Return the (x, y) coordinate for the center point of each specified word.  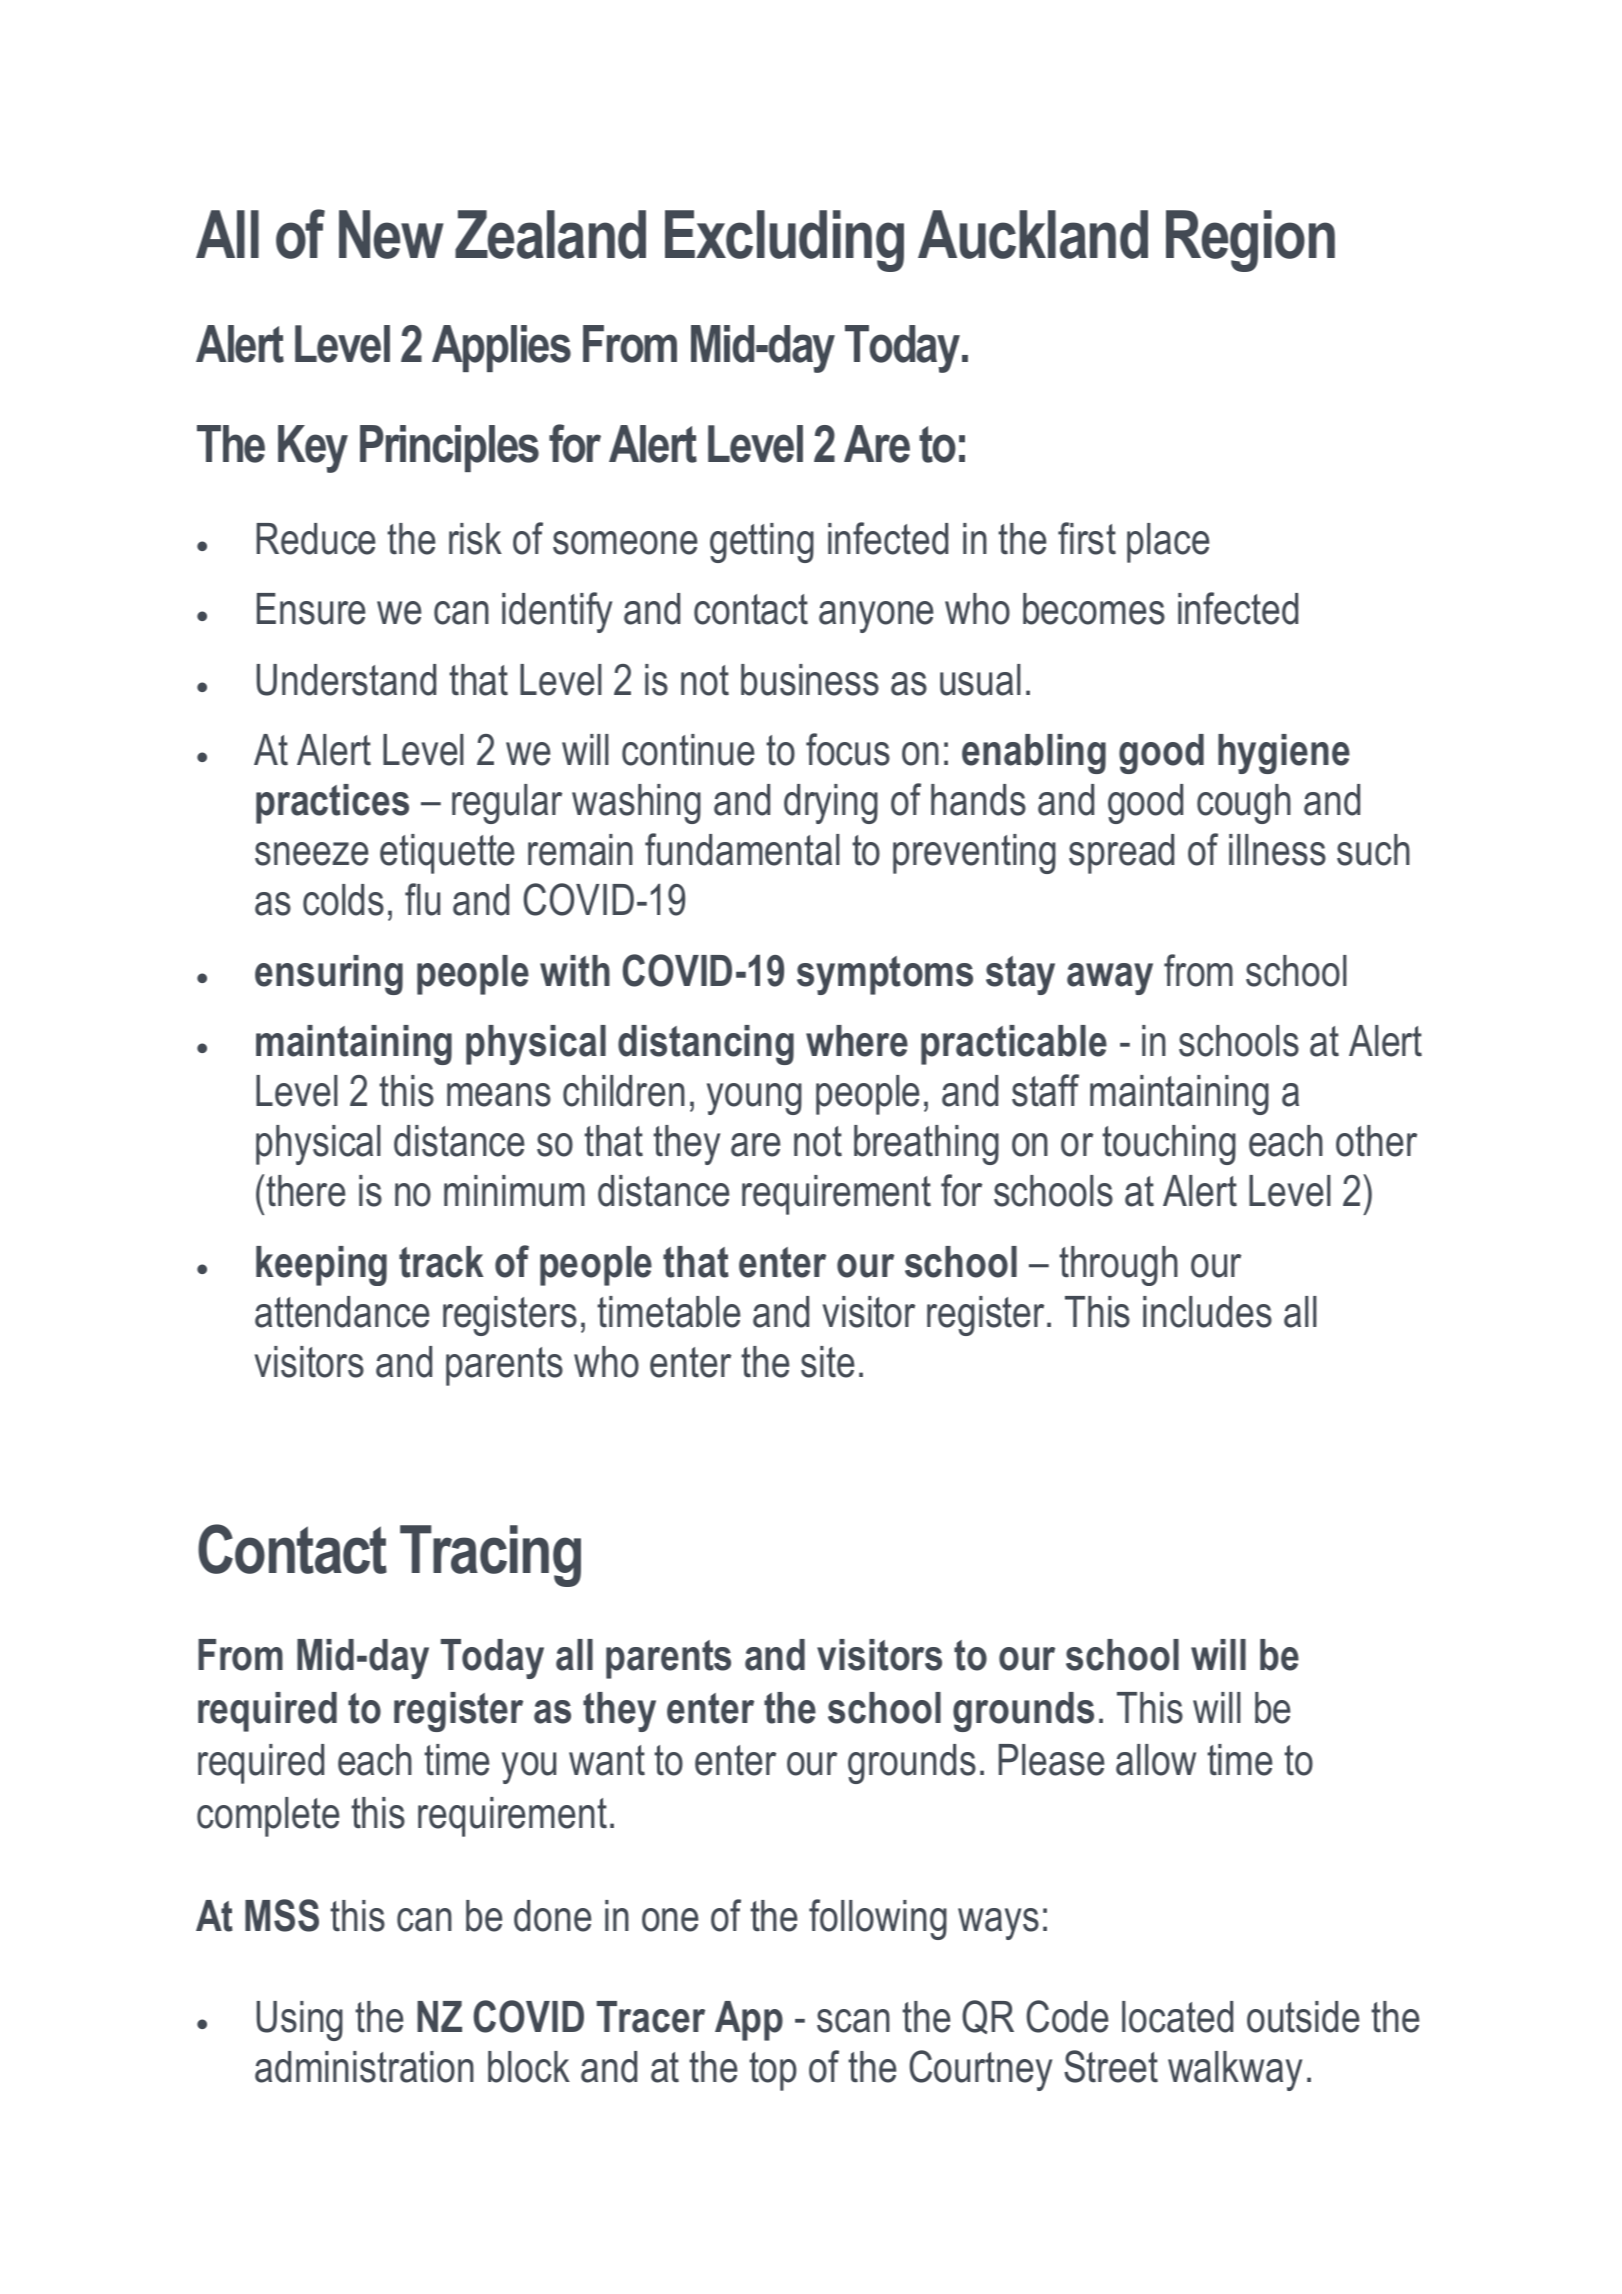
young (754, 1099)
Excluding (784, 241)
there (306, 1191)
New (391, 234)
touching (1169, 1145)
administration (364, 2067)
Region (1250, 241)
